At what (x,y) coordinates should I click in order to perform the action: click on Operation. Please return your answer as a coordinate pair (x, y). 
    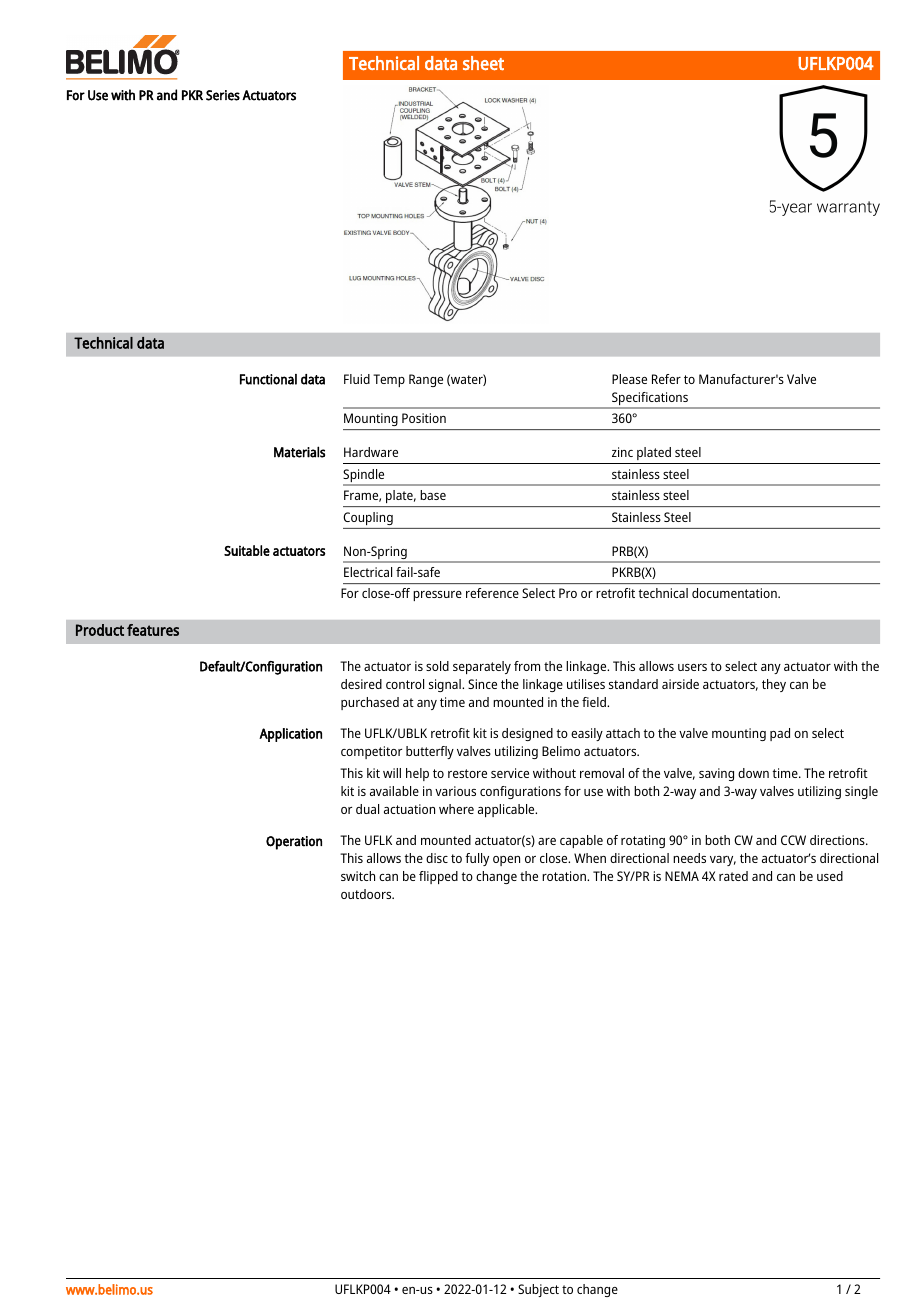
    Looking at the image, I should click on (294, 843).
